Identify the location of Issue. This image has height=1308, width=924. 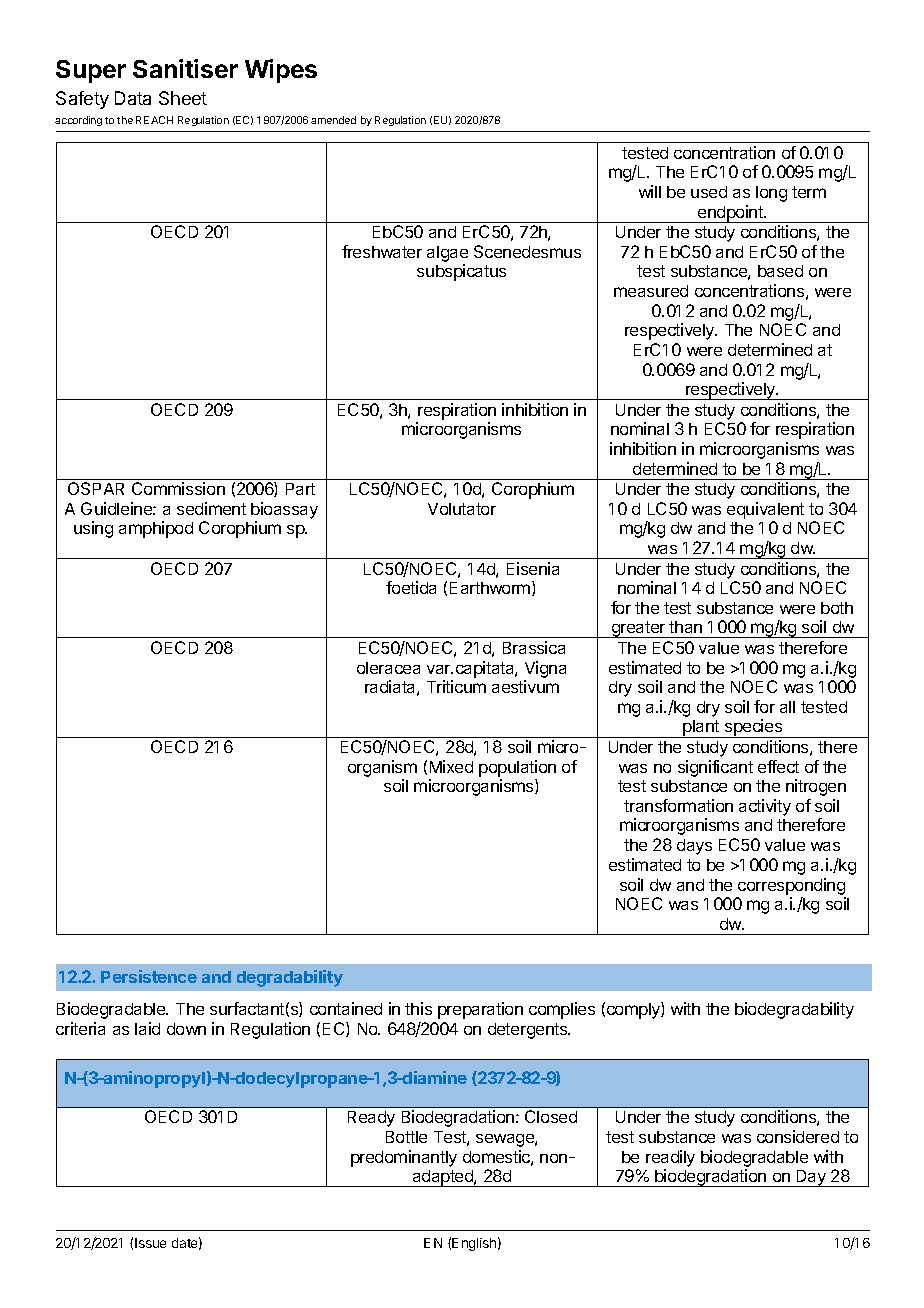
(150, 1243).
